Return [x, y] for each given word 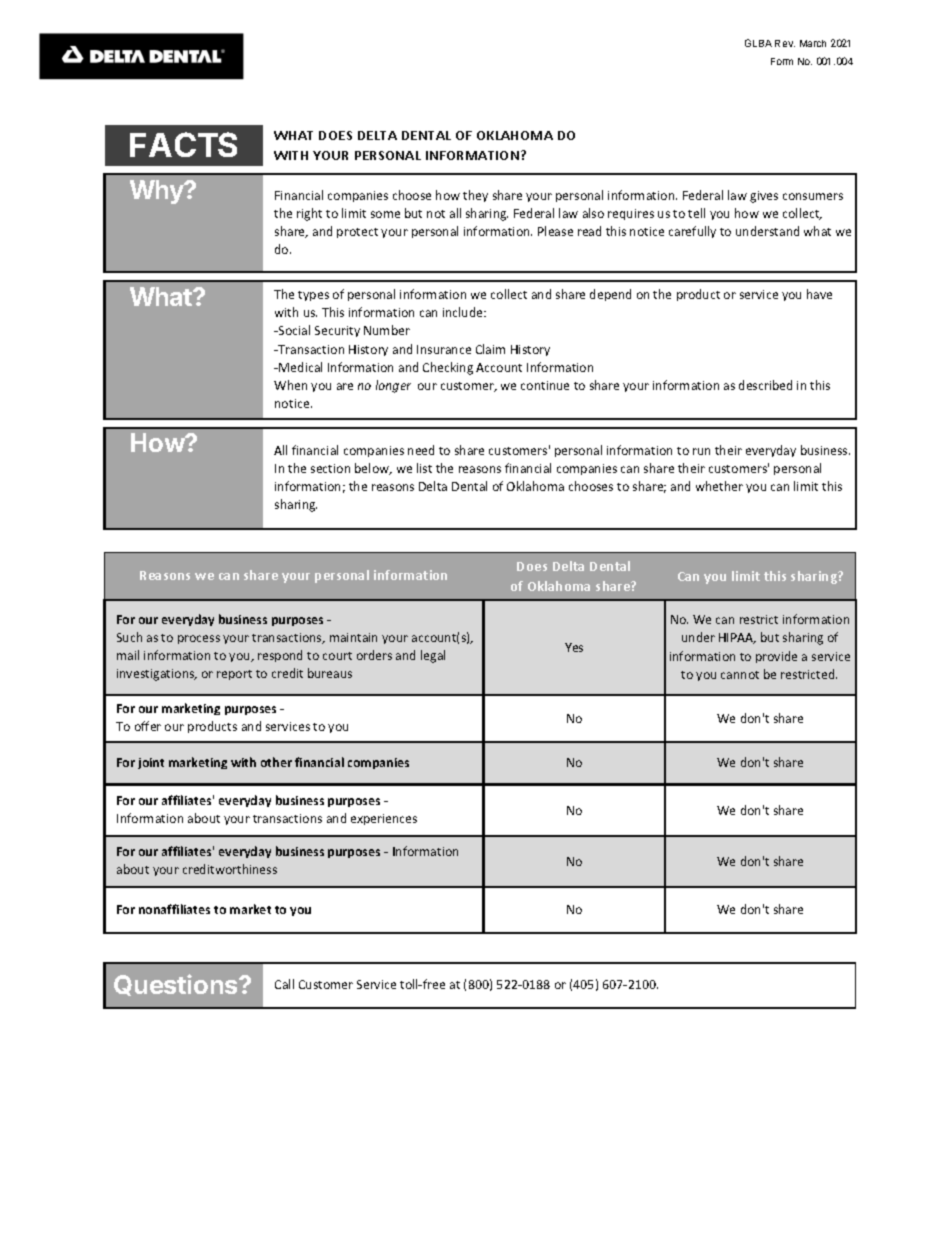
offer [148, 726]
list [424, 468]
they [475, 196]
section [330, 468]
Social [293, 330]
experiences [384, 819]
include [464, 312]
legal [433, 656]
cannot [740, 675]
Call [284, 984]
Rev [785, 43]
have [819, 294]
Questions [177, 985]
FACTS [183, 144]
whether [719, 486]
